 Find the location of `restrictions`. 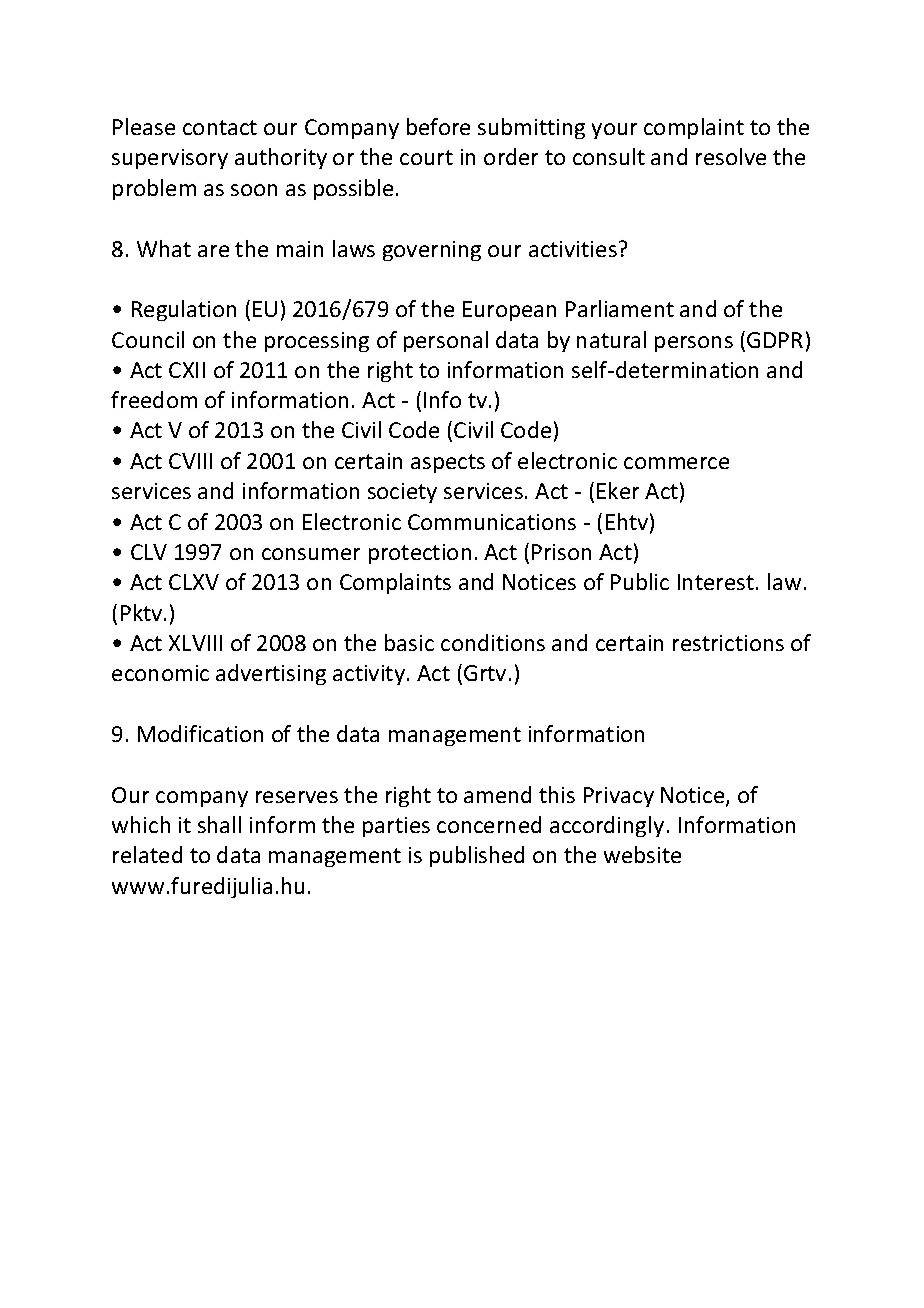

restrictions is located at coordinates (728, 643).
